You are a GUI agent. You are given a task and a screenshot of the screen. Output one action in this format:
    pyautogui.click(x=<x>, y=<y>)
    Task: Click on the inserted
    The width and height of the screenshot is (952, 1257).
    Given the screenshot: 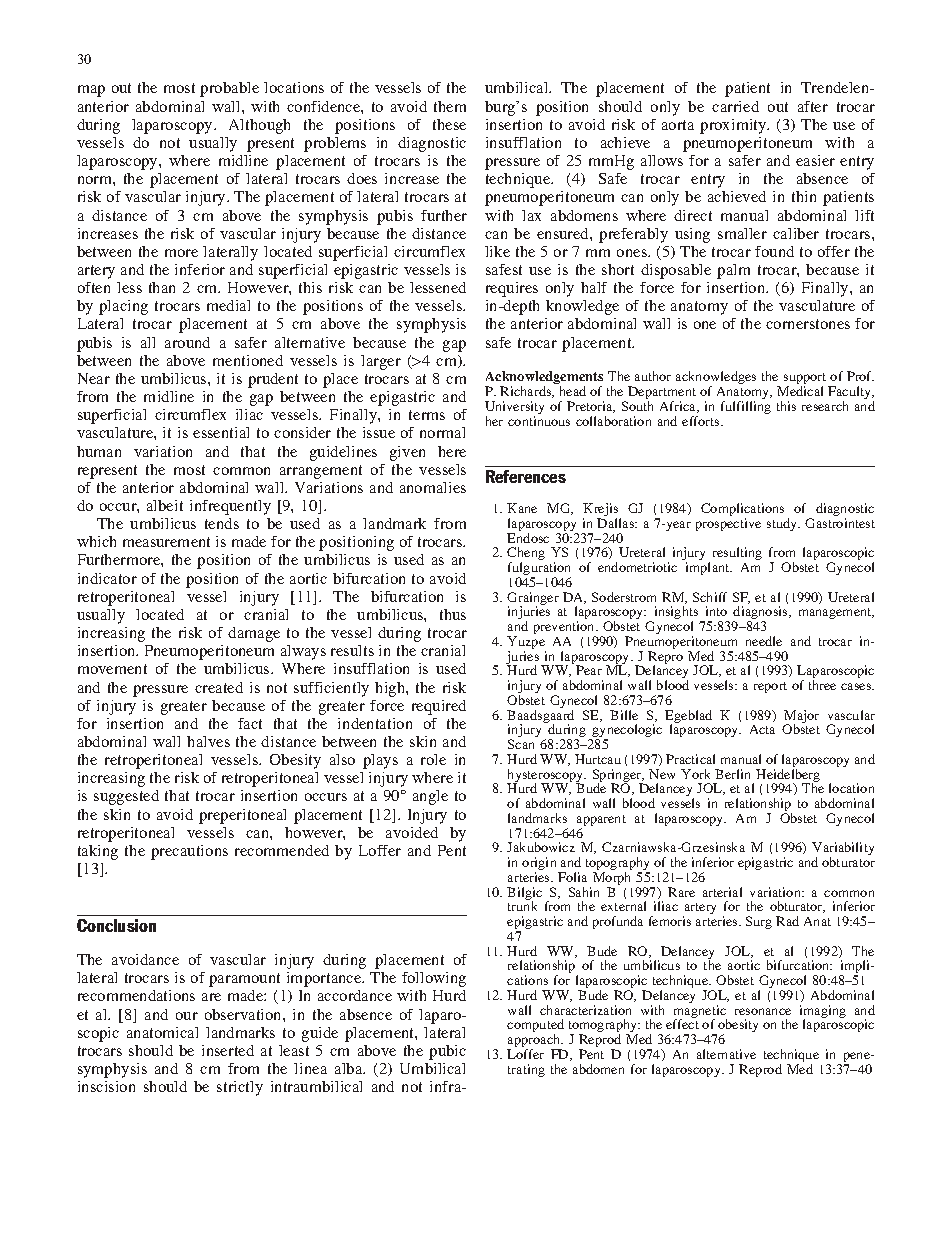 What is the action you would take?
    pyautogui.click(x=228, y=1050)
